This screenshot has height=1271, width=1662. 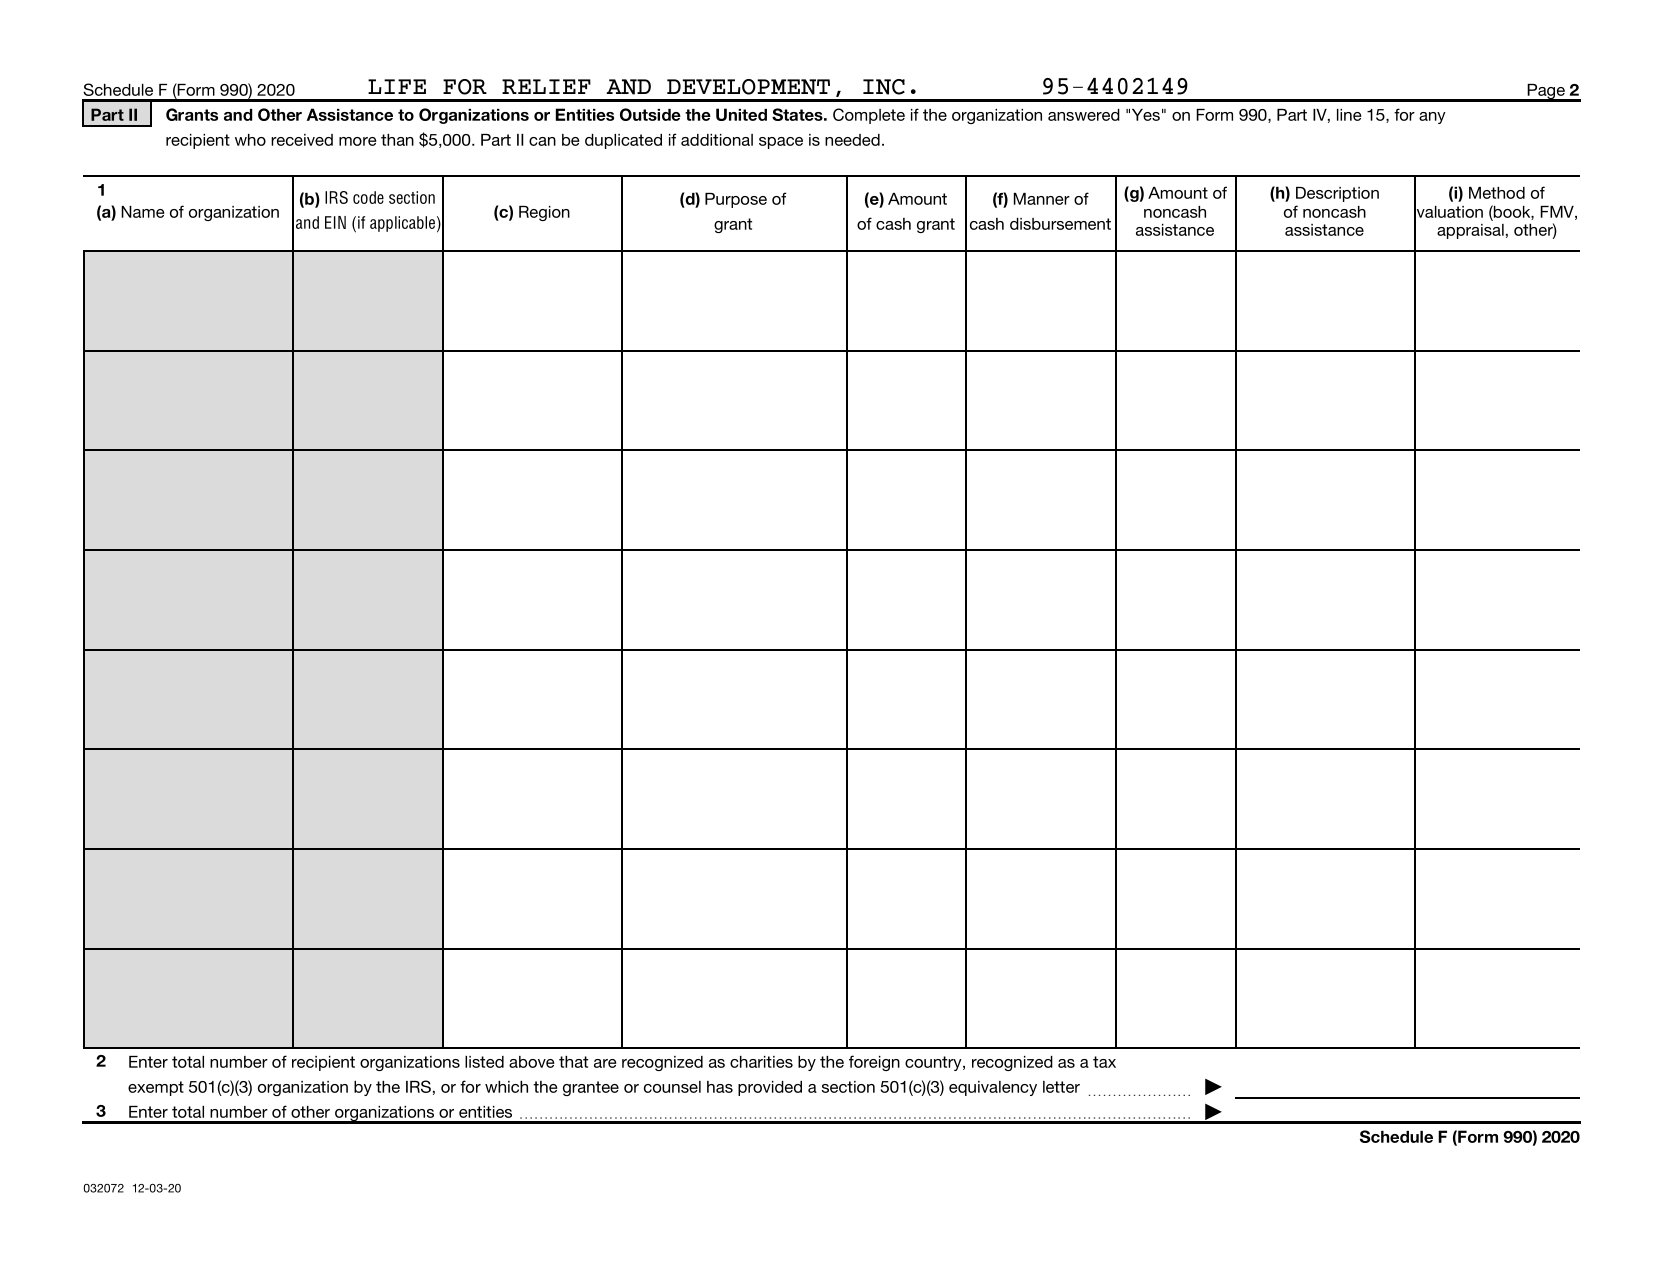 I want to click on foreign, so click(x=874, y=1063).
